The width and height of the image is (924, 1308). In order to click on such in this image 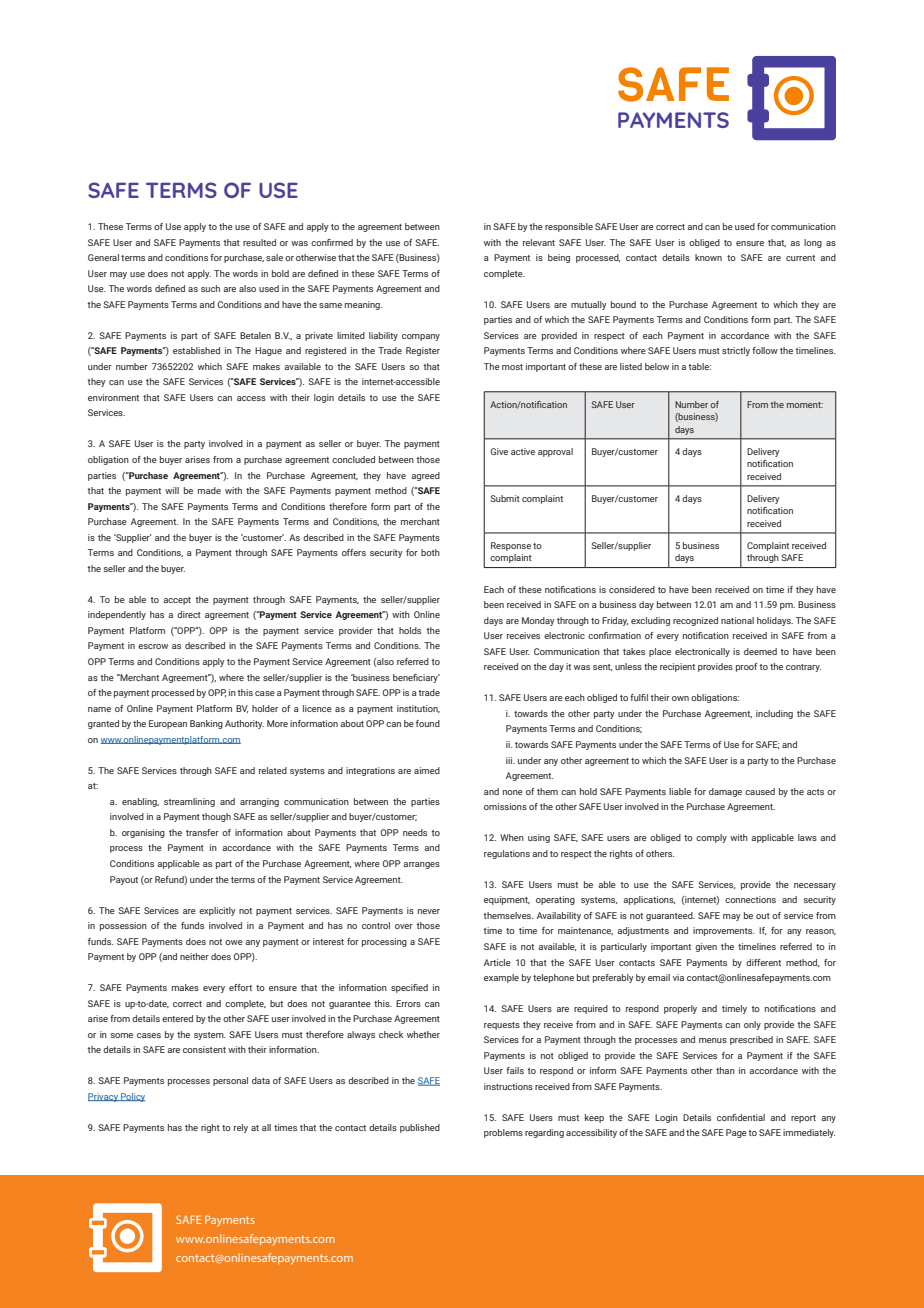, I will do `click(210, 288)`.
